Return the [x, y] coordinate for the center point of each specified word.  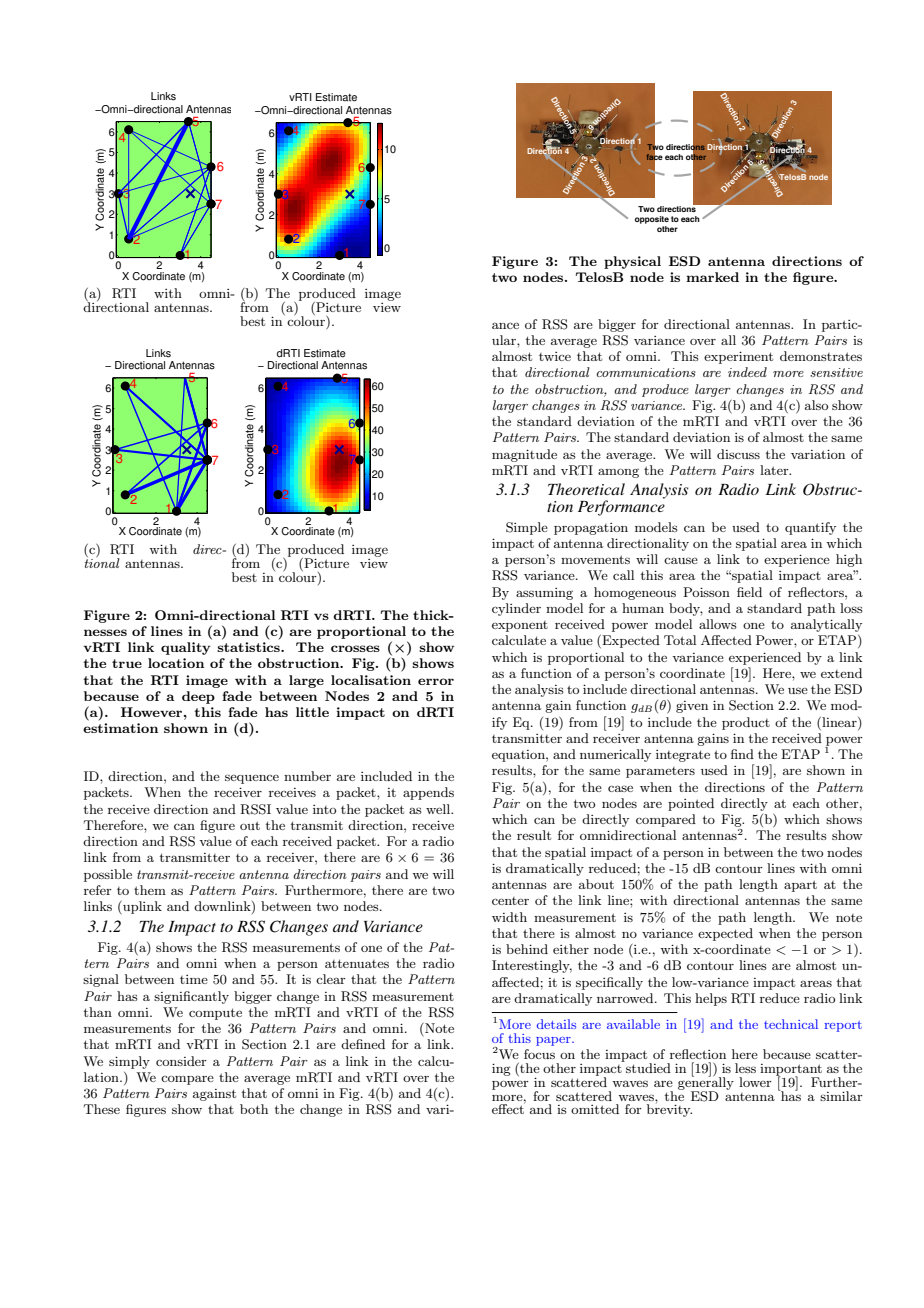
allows [718, 624]
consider [181, 1061]
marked [712, 277]
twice [555, 356]
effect [509, 1108]
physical [632, 262]
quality [185, 648]
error [436, 681]
